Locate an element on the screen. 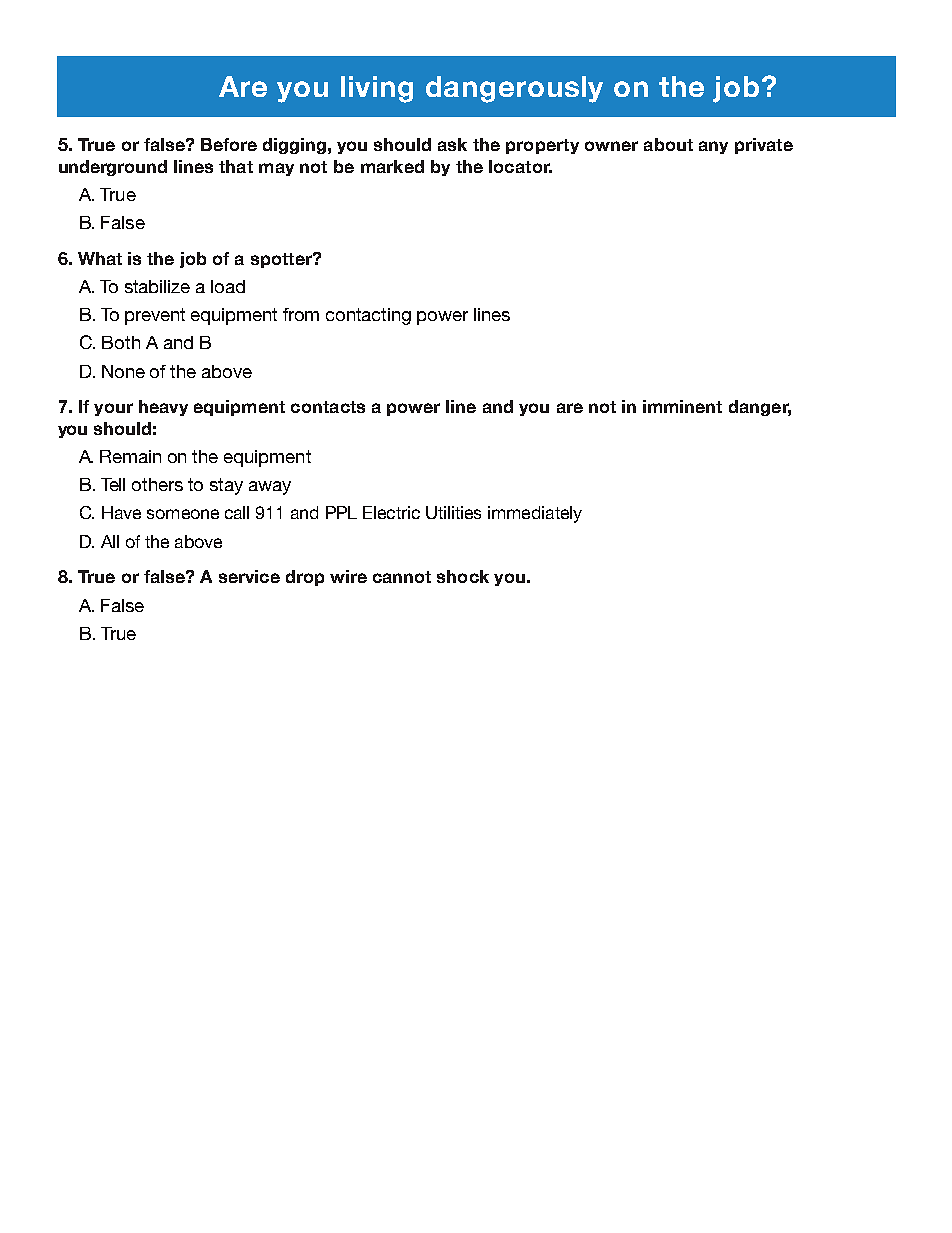 This screenshot has width=952, height=1233. prevent is located at coordinates (155, 316).
